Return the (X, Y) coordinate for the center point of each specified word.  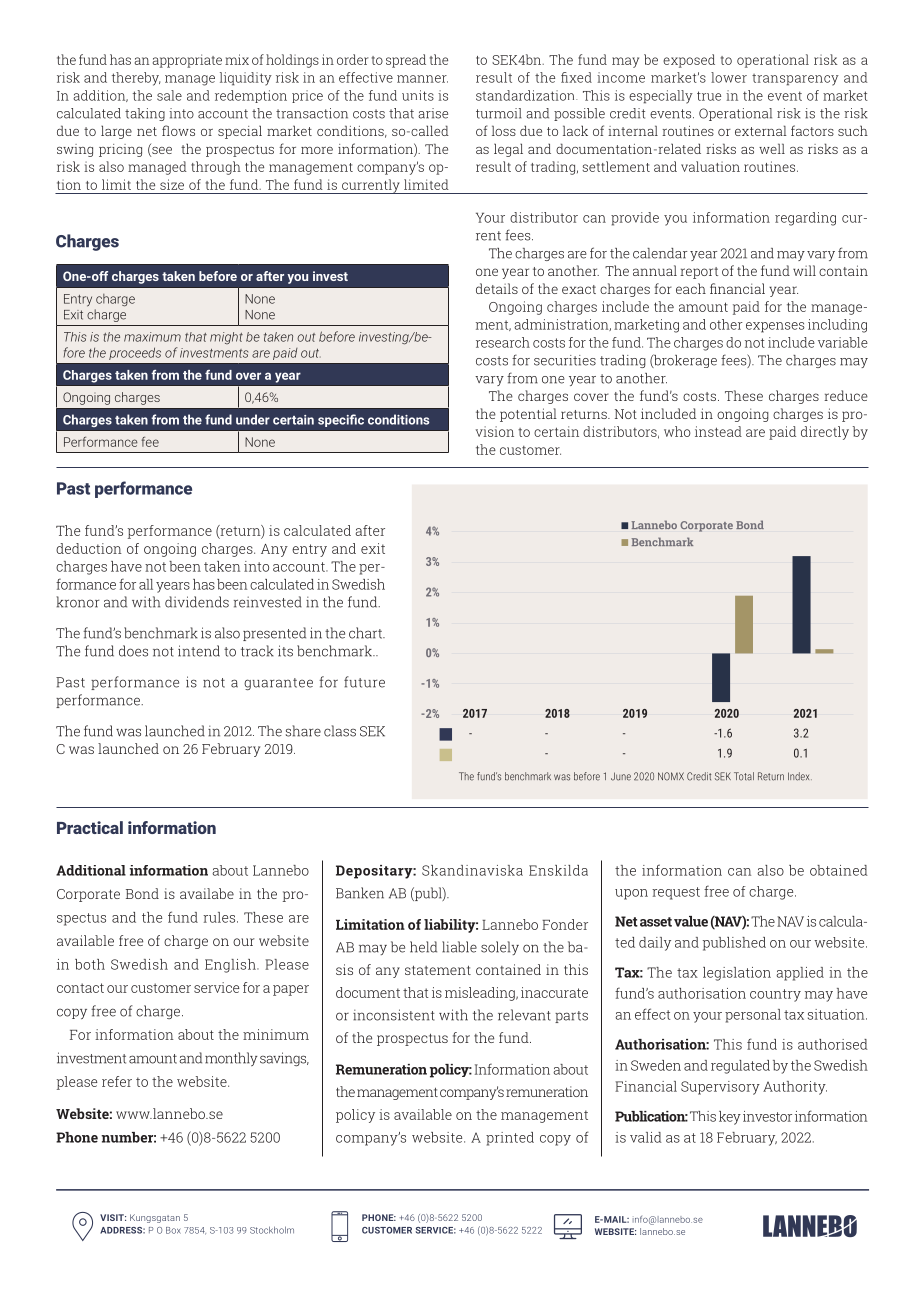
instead (718, 431)
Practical (90, 827)
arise (433, 113)
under (253, 419)
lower (729, 77)
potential (528, 415)
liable (459, 947)
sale (169, 95)
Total (744, 776)
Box (173, 1230)
